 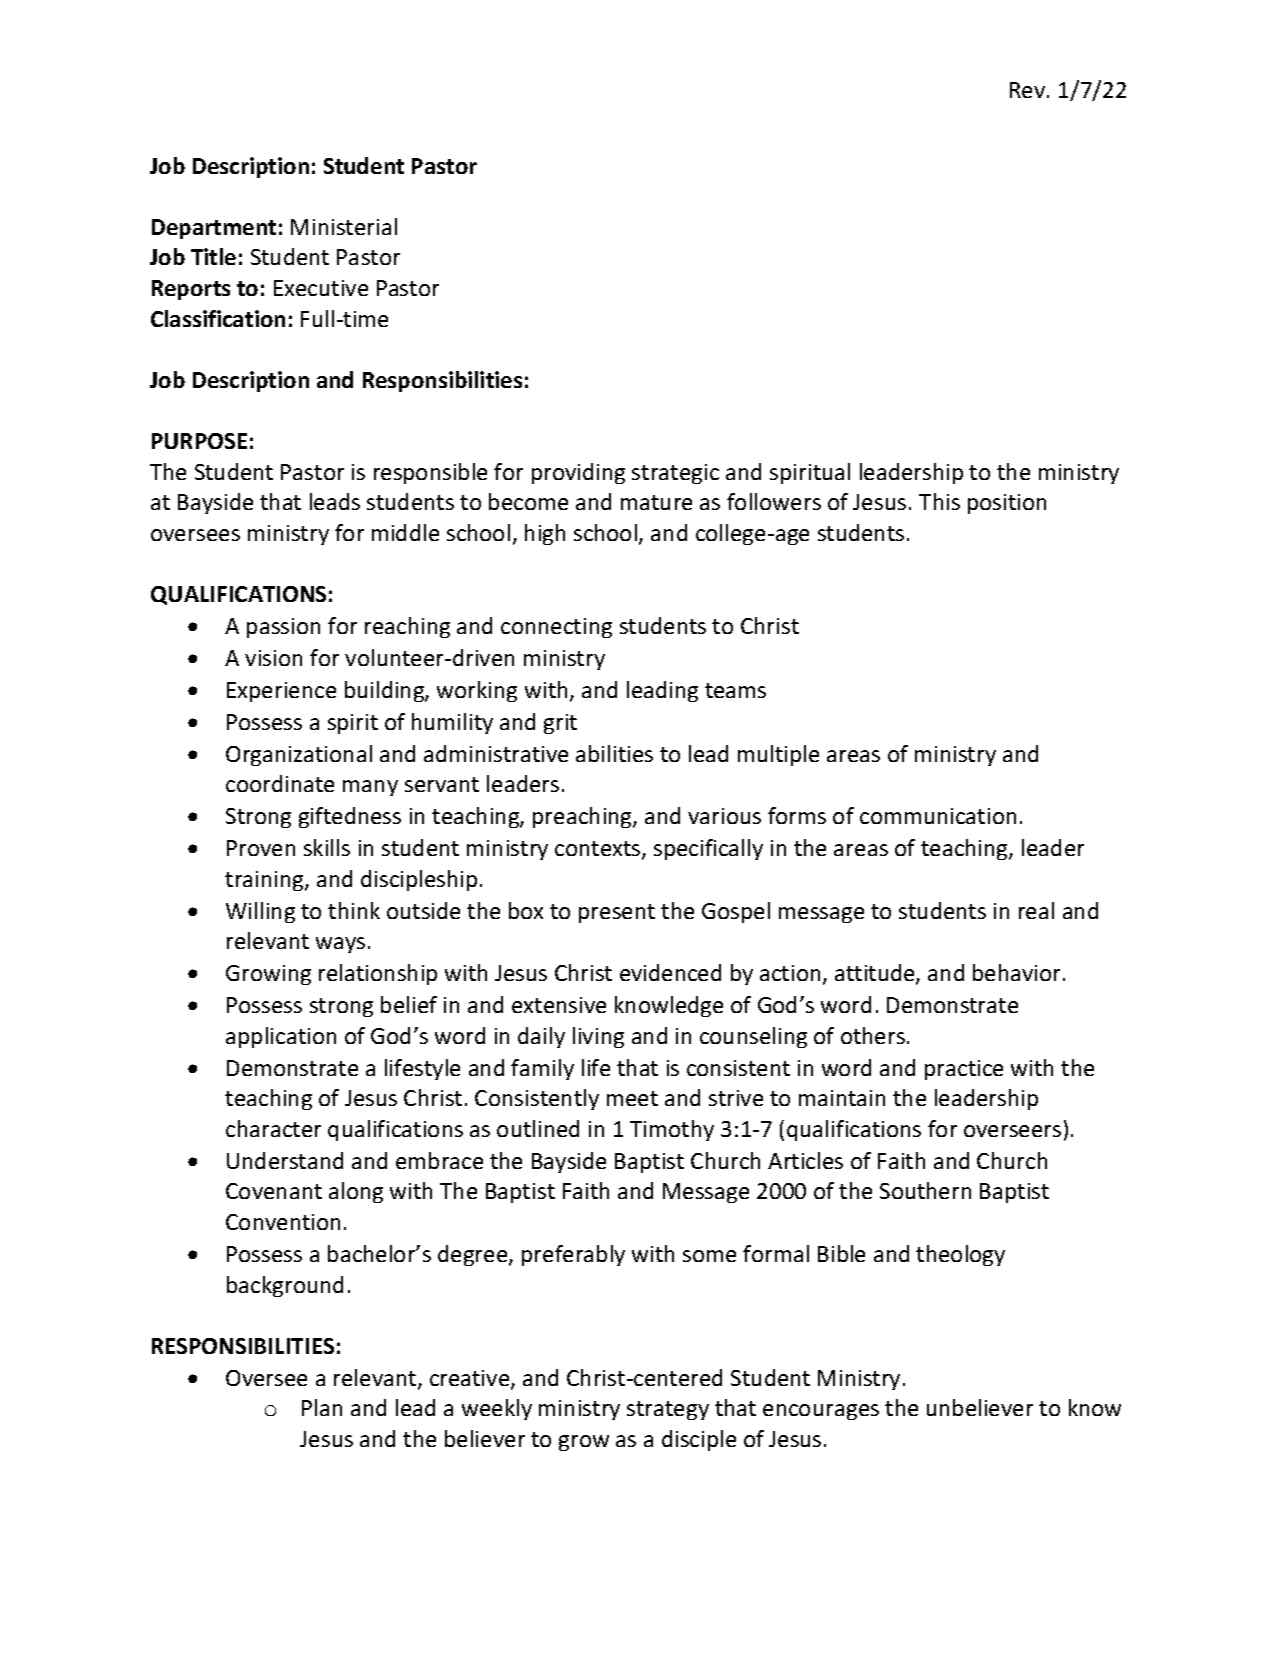 What do you see at coordinates (1029, 90) in the screenshot?
I see `Rev` at bounding box center [1029, 90].
